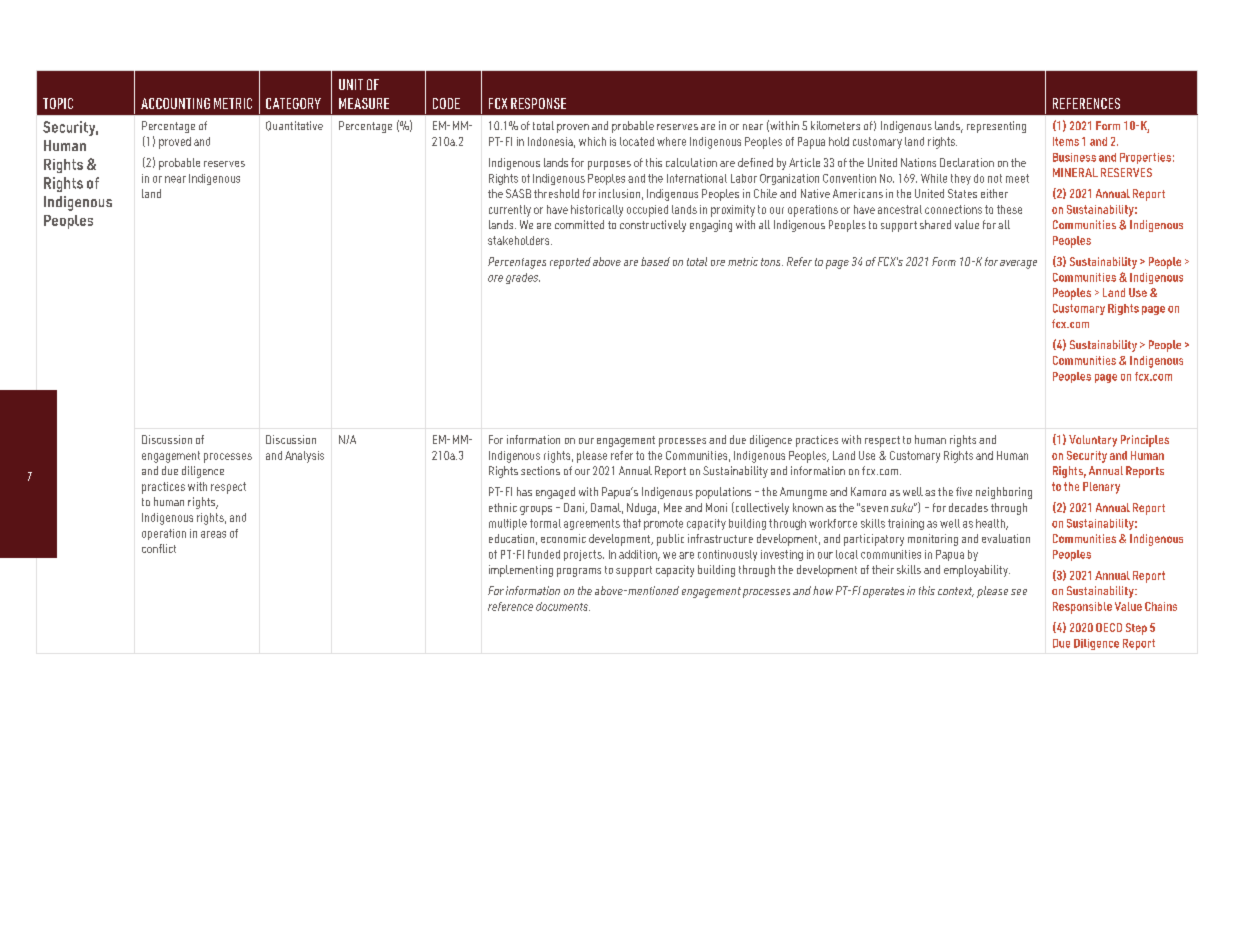 This page has height=952, width=1233. I want to click on average, so click(1018, 264).
